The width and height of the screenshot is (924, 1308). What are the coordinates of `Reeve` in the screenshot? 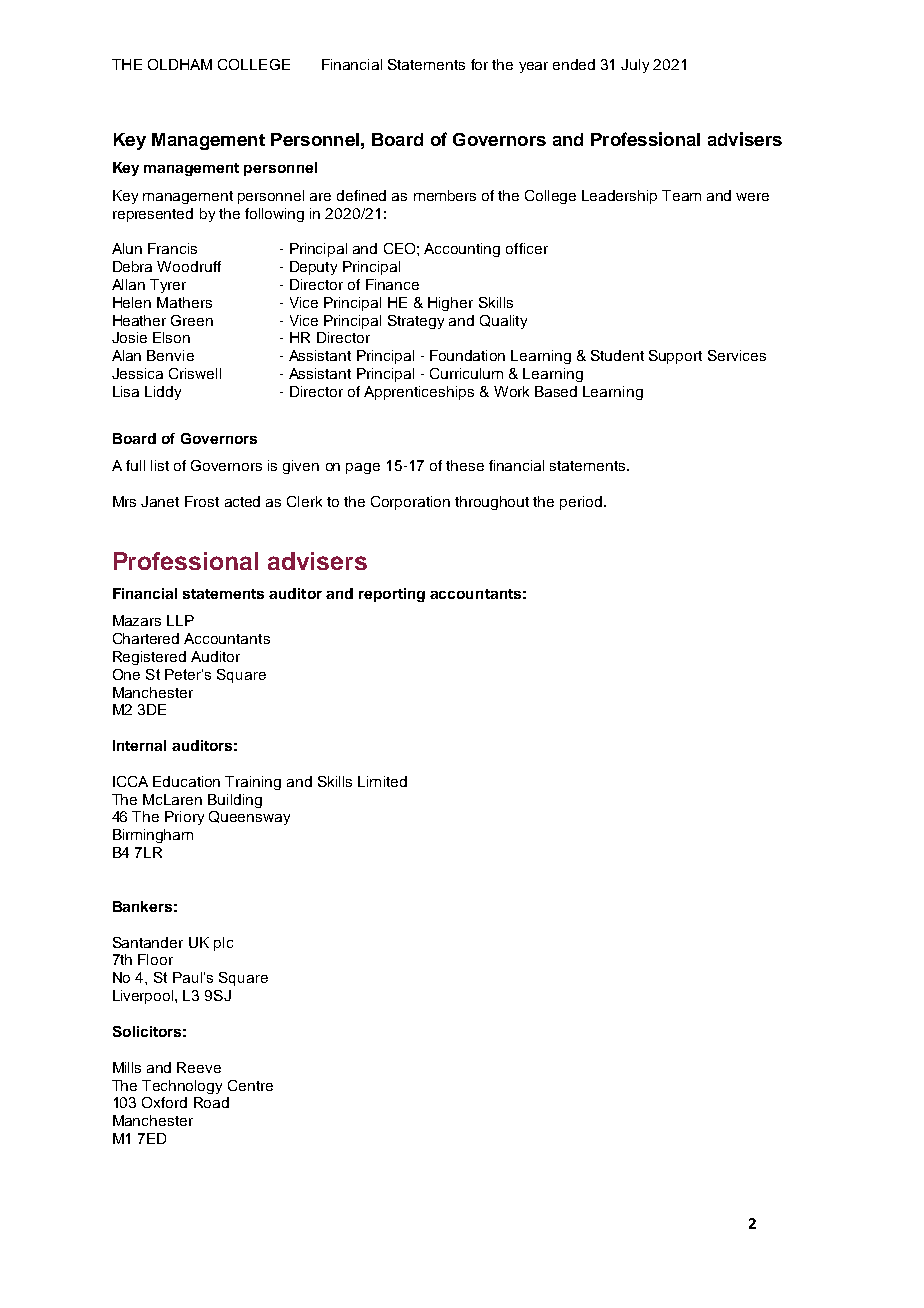 It's located at (199, 1067).
